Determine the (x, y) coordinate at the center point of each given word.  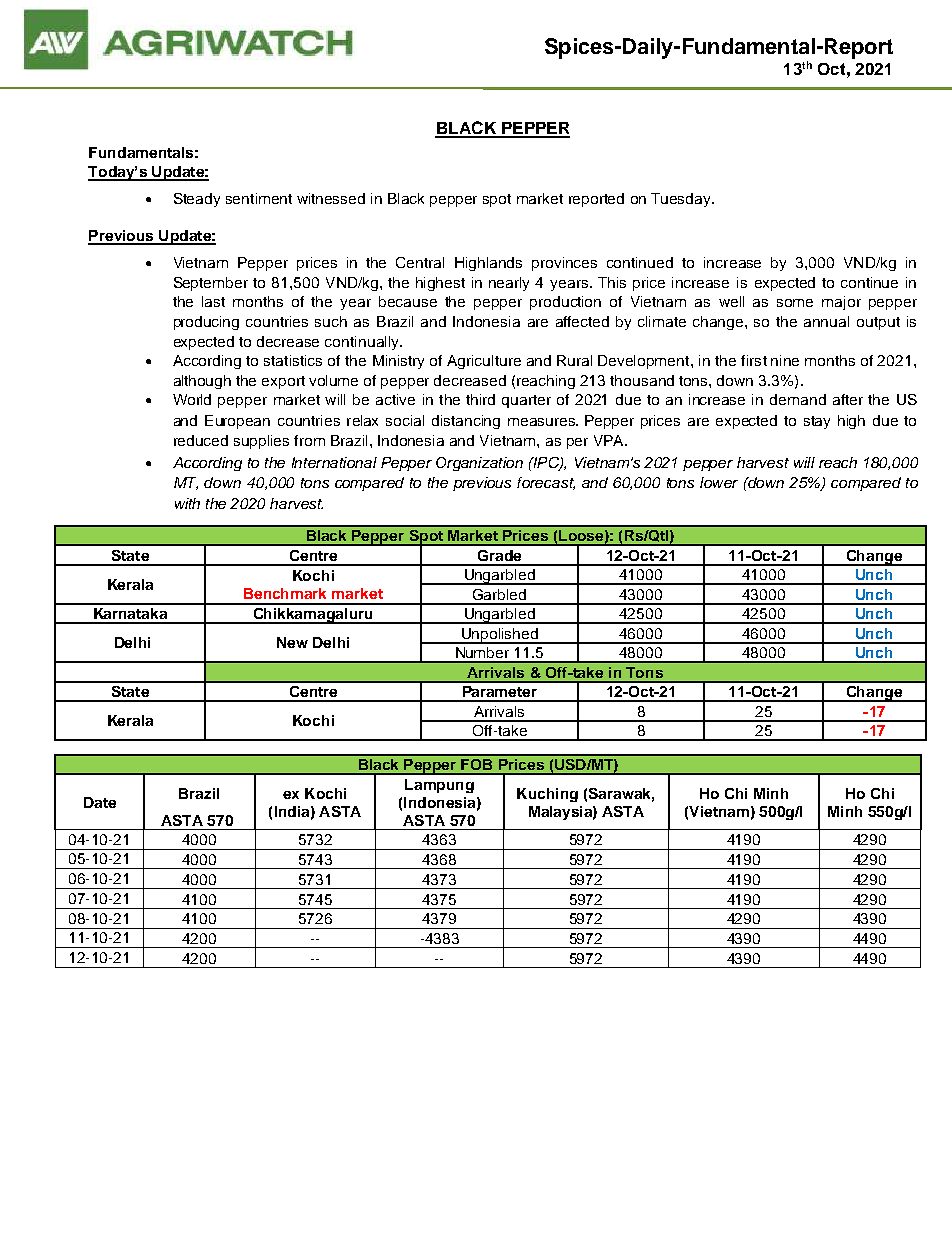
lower (719, 482)
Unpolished (499, 636)
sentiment (259, 198)
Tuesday (682, 200)
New (292, 642)
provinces (564, 264)
